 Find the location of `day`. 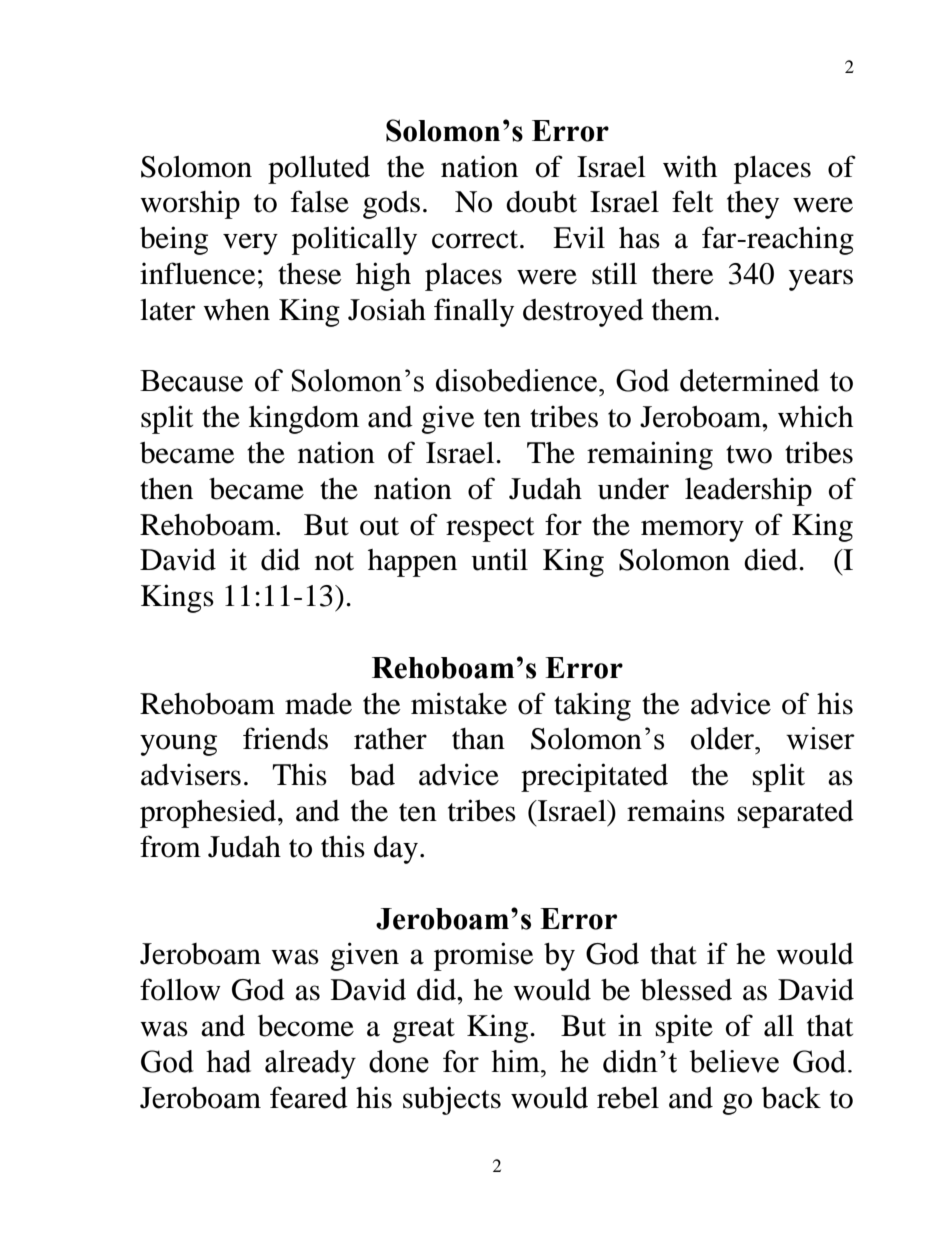

day is located at coordinates (396, 850).
